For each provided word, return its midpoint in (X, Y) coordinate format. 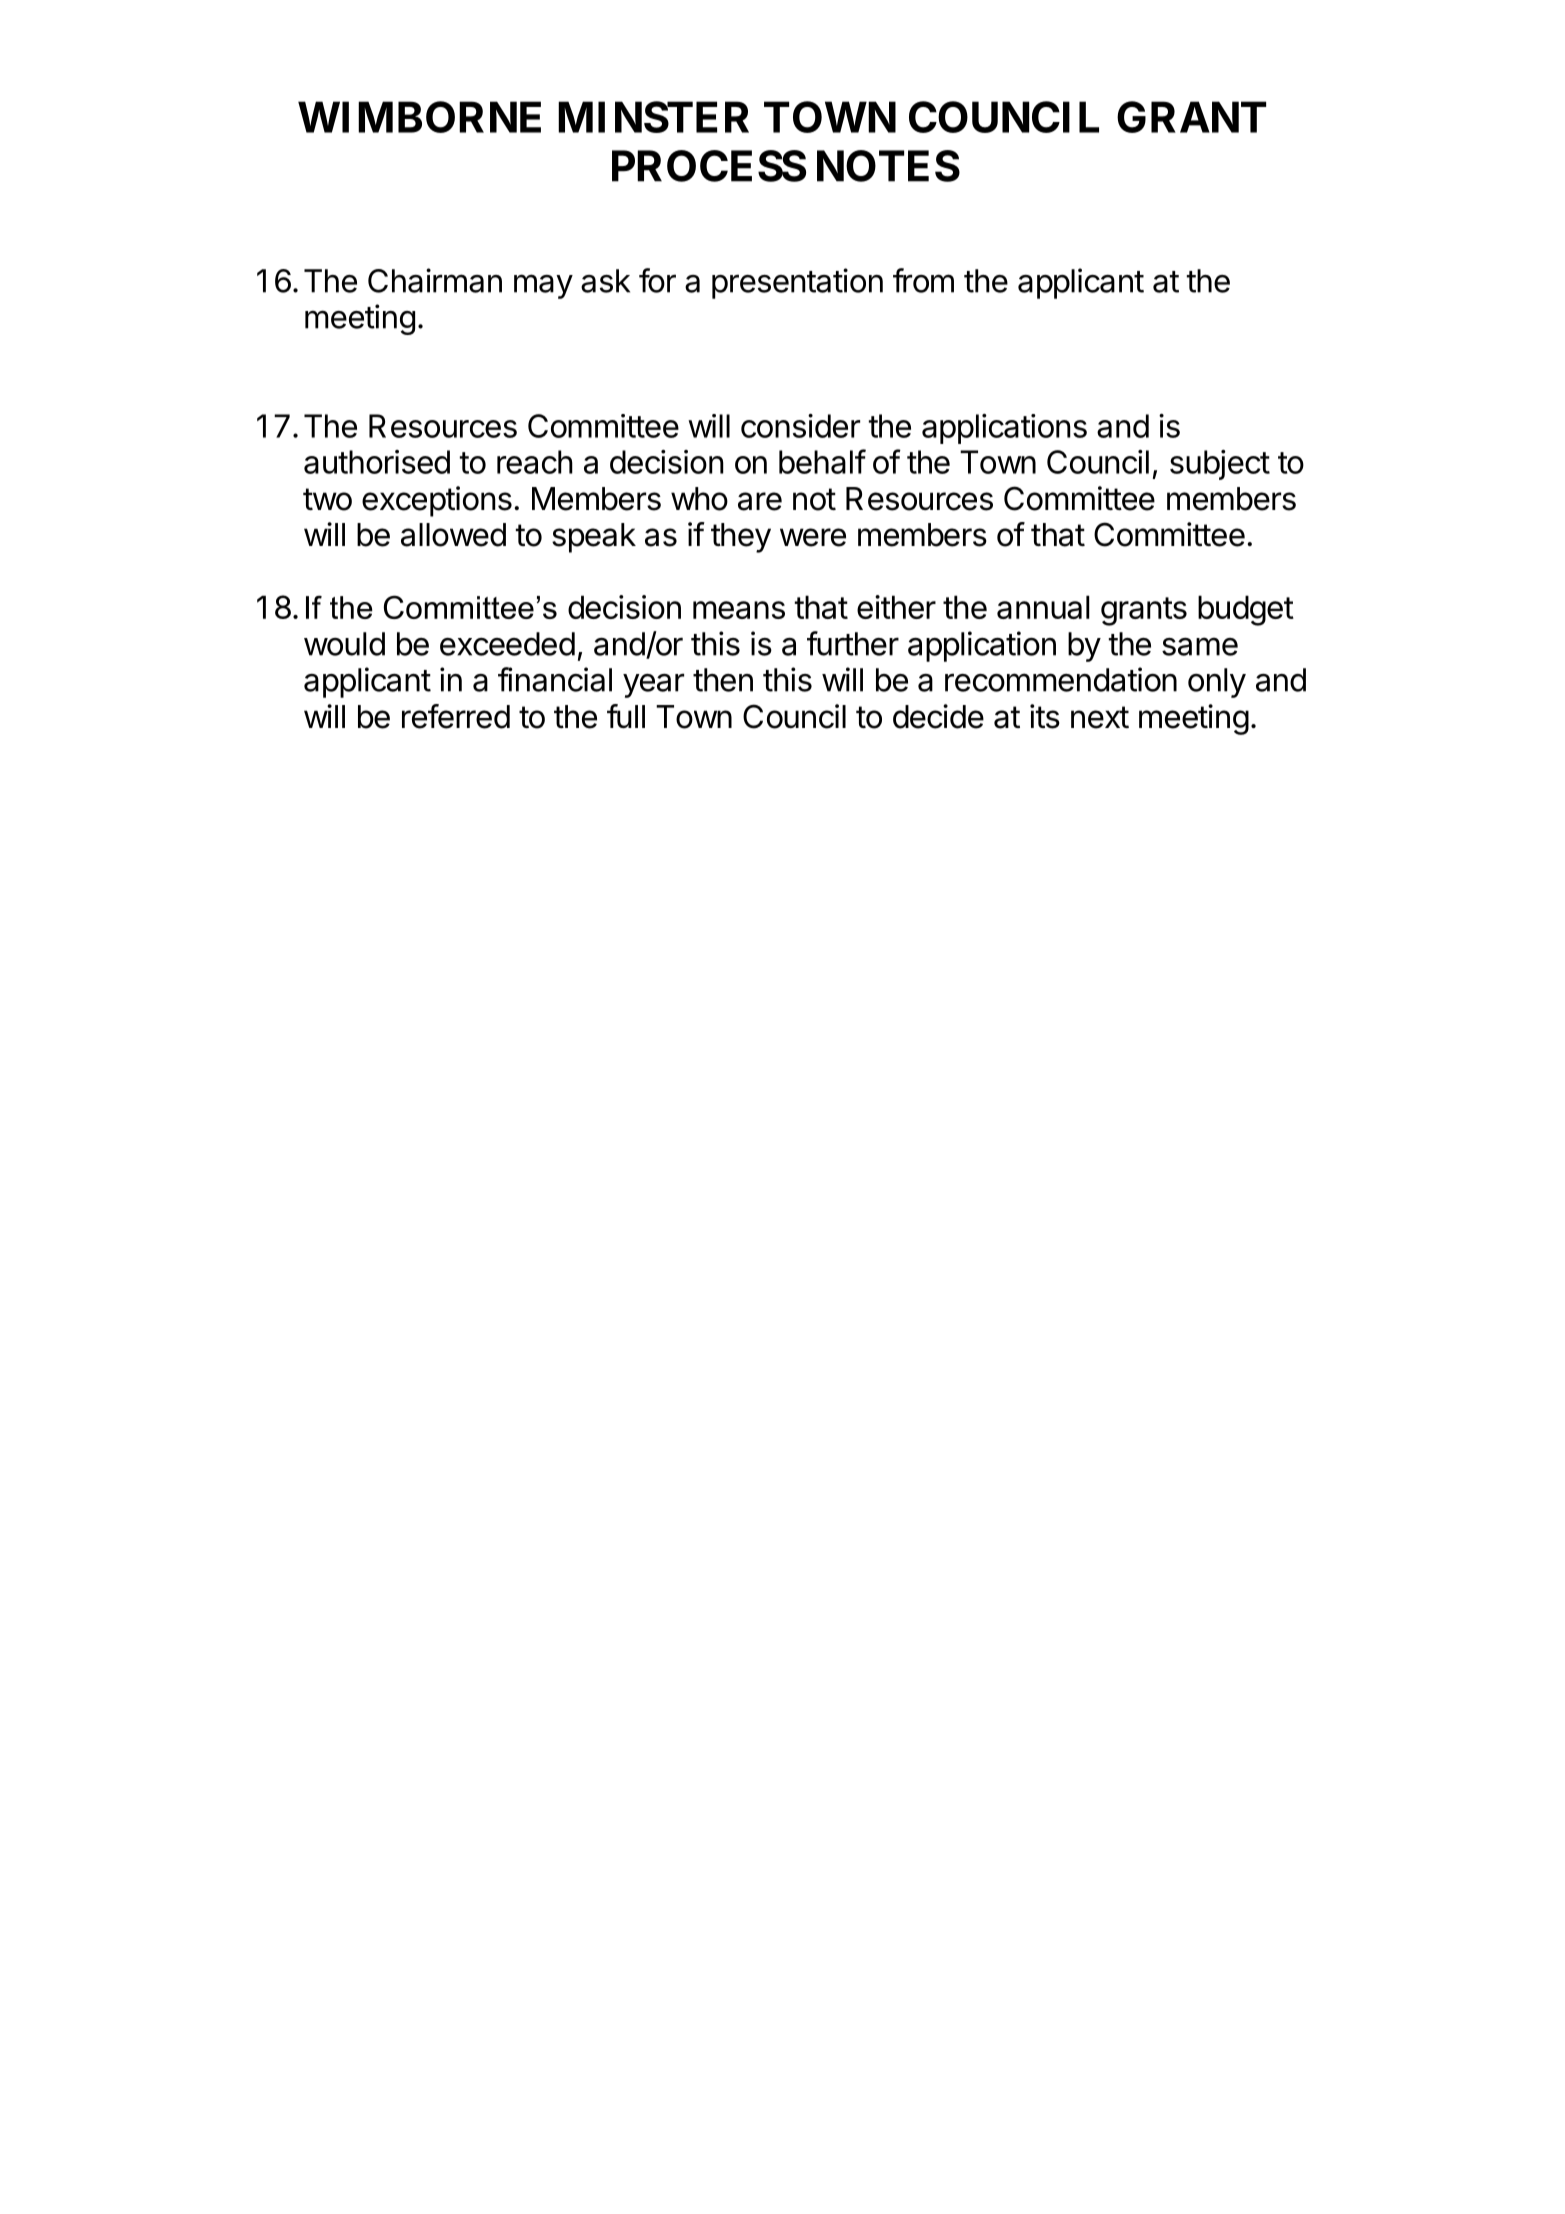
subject (1220, 465)
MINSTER (653, 117)
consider (800, 426)
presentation (797, 283)
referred (456, 716)
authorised (377, 462)
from (923, 280)
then (723, 680)
